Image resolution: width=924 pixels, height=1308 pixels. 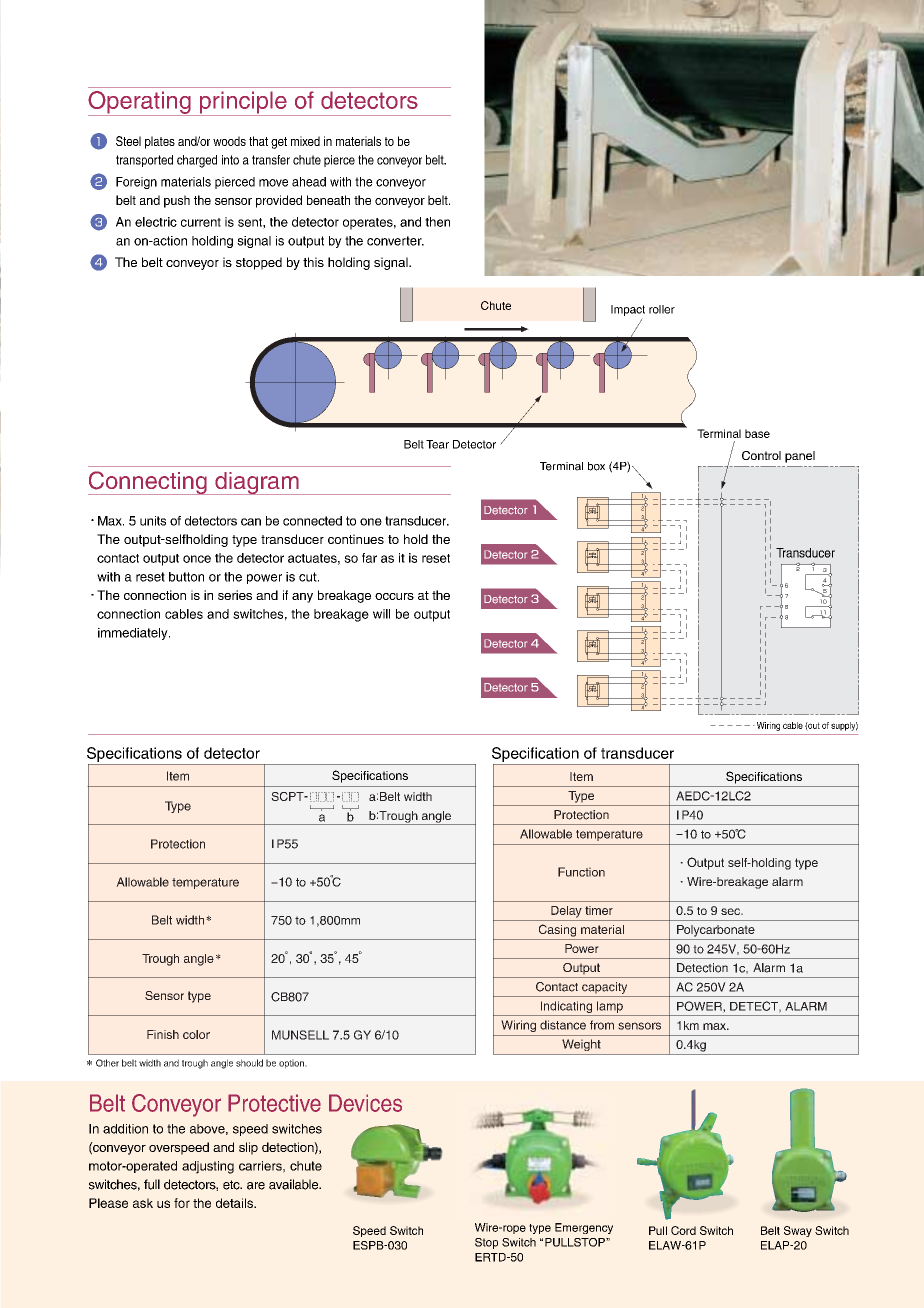 I want to click on Emergency, so click(x=584, y=1228).
